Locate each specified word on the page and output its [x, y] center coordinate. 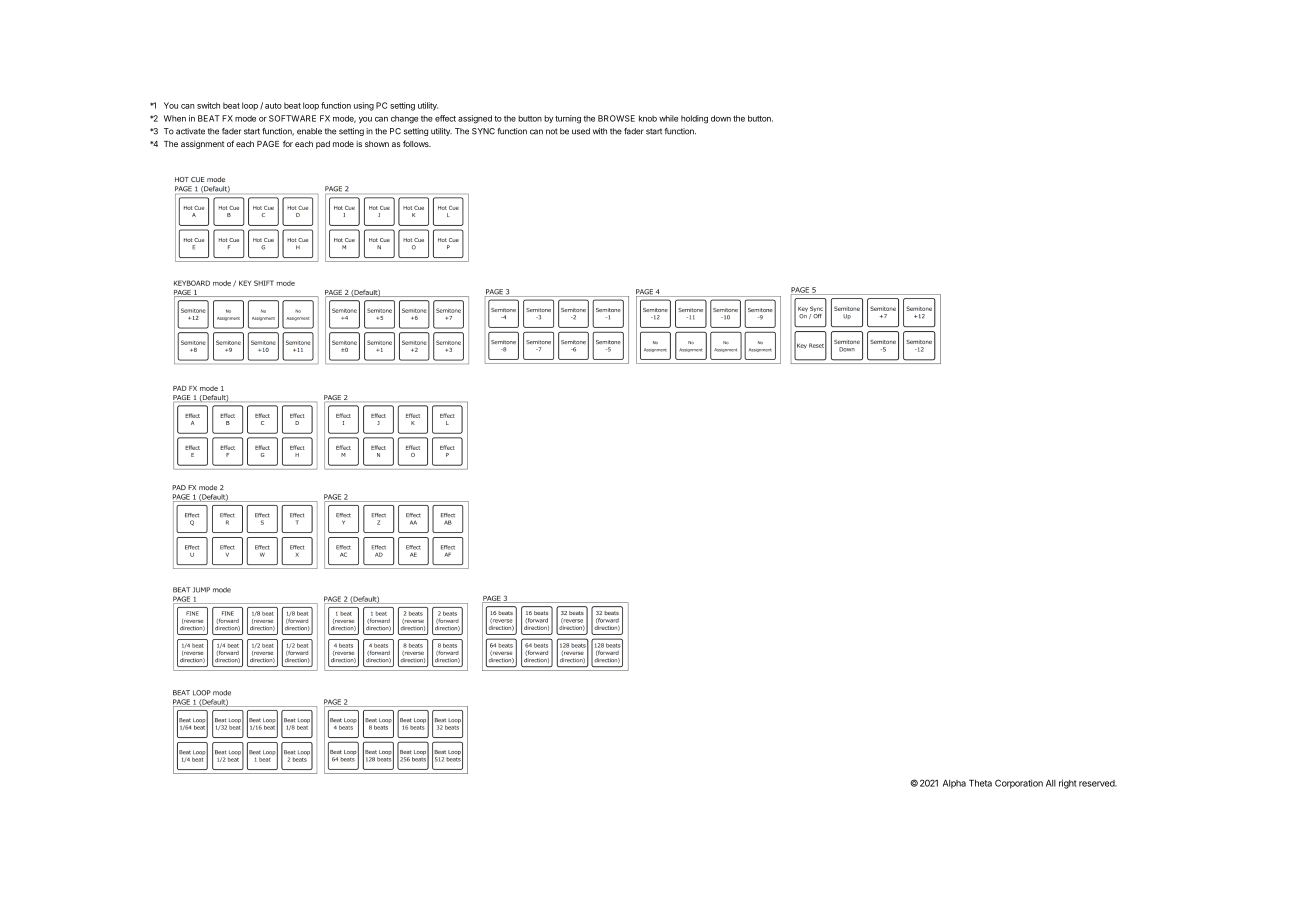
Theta [980, 783]
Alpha [954, 784]
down [721, 118]
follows [417, 143]
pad [323, 145]
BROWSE [616, 118]
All [1051, 783]
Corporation [1019, 784]
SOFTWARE [292, 118]
